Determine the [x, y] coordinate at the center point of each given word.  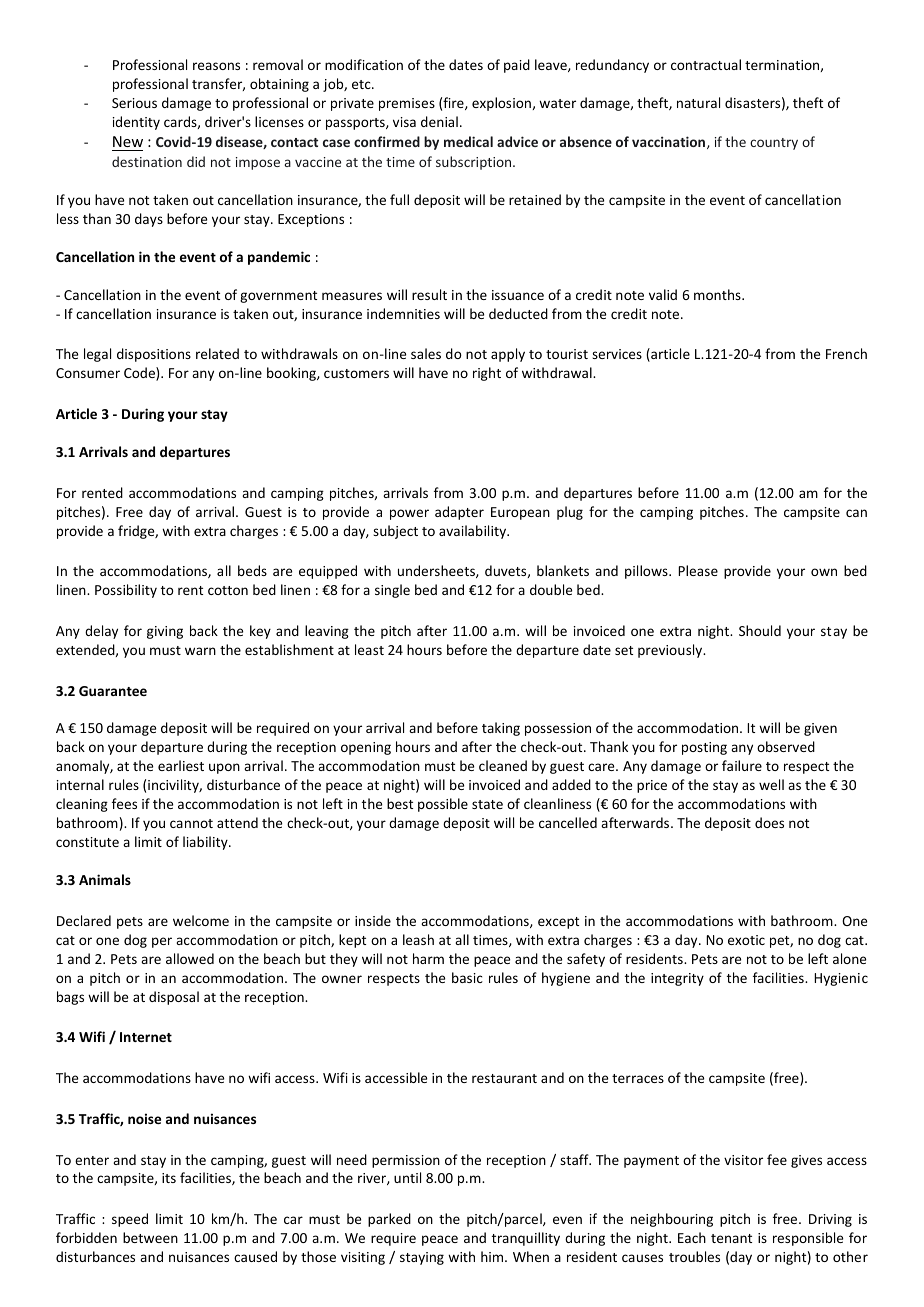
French [846, 353]
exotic [746, 940]
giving [165, 632]
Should [760, 630]
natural [698, 102]
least [369, 649]
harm [428, 958]
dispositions [154, 355]
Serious [134, 103]
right [487, 374]
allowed [190, 958]
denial [439, 121]
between [150, 1237]
